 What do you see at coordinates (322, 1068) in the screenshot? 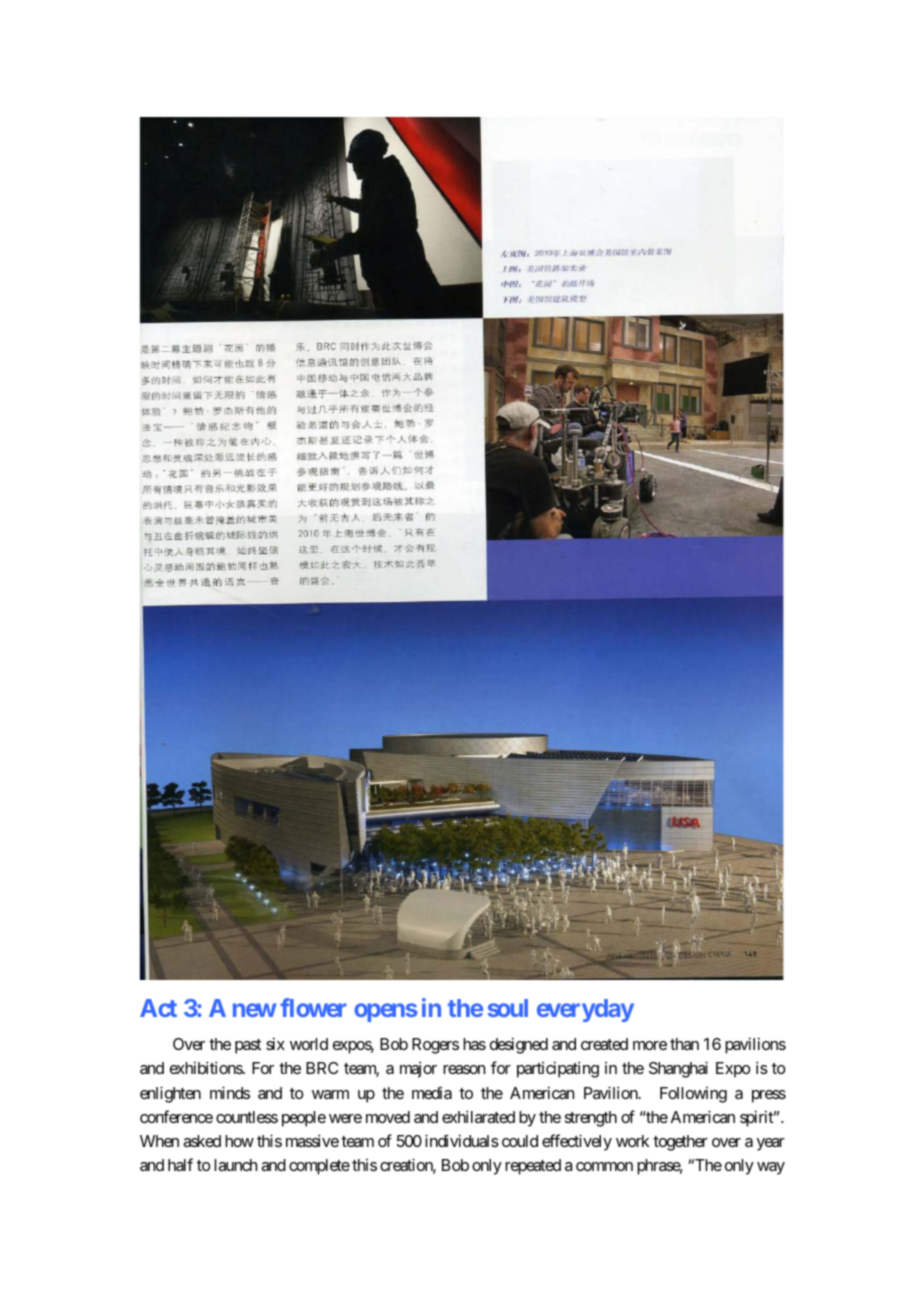
I see `BRC` at bounding box center [322, 1068].
